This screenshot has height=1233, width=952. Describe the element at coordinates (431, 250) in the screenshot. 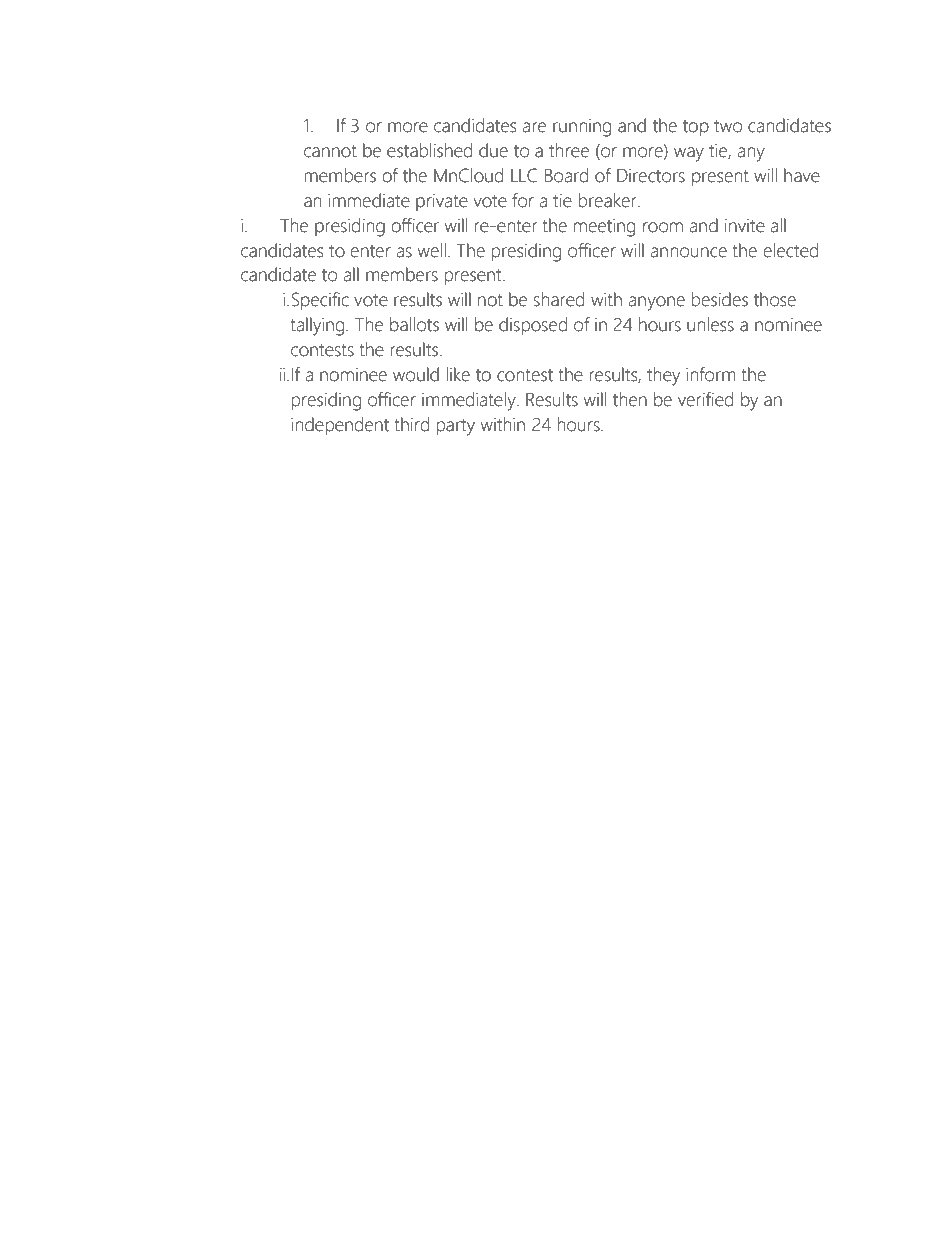

I see `well` at that location.
